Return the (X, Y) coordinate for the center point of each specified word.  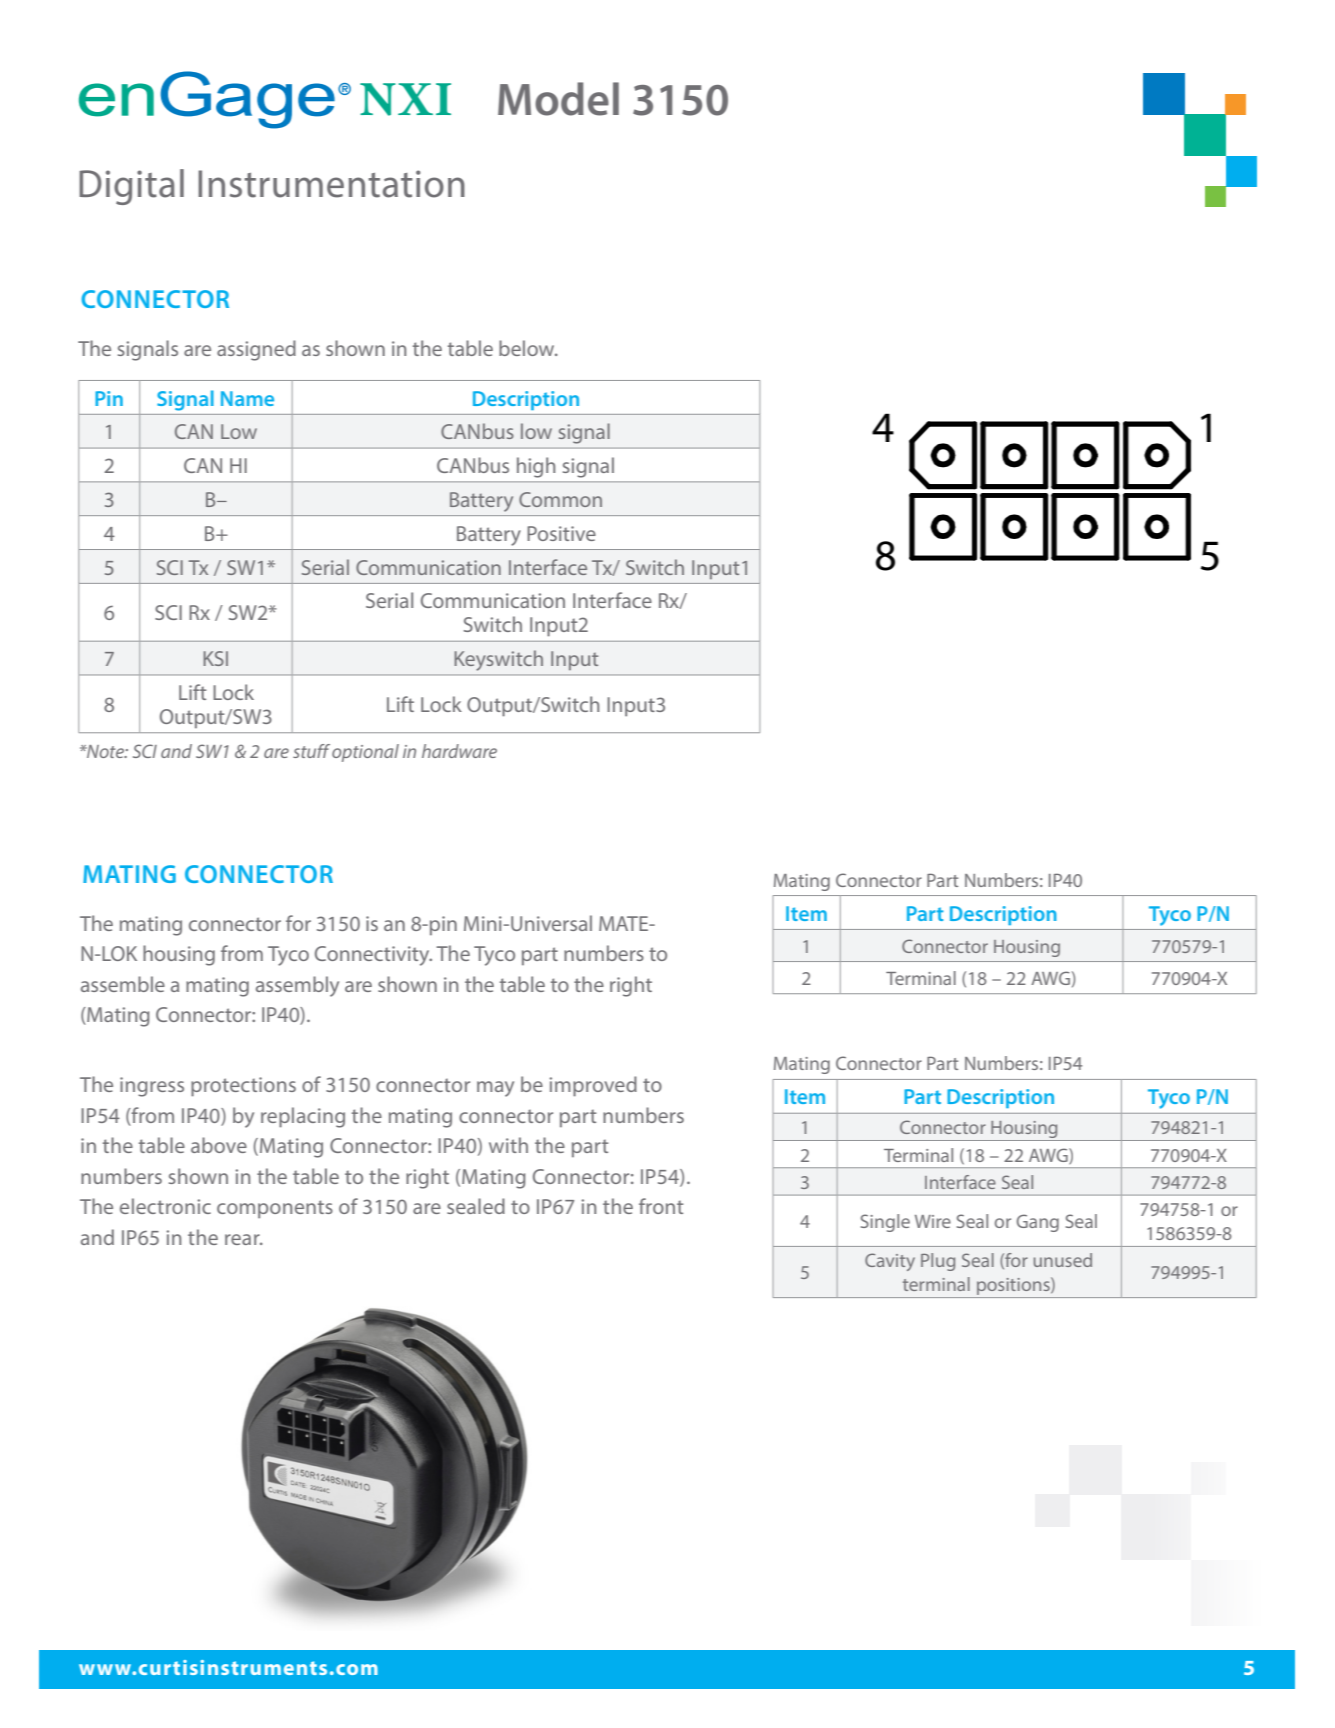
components (275, 1209)
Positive (561, 533)
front (661, 1206)
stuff (311, 751)
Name (247, 398)
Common (560, 499)
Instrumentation (331, 184)
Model (558, 99)
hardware (459, 751)
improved (593, 1086)
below (528, 348)
